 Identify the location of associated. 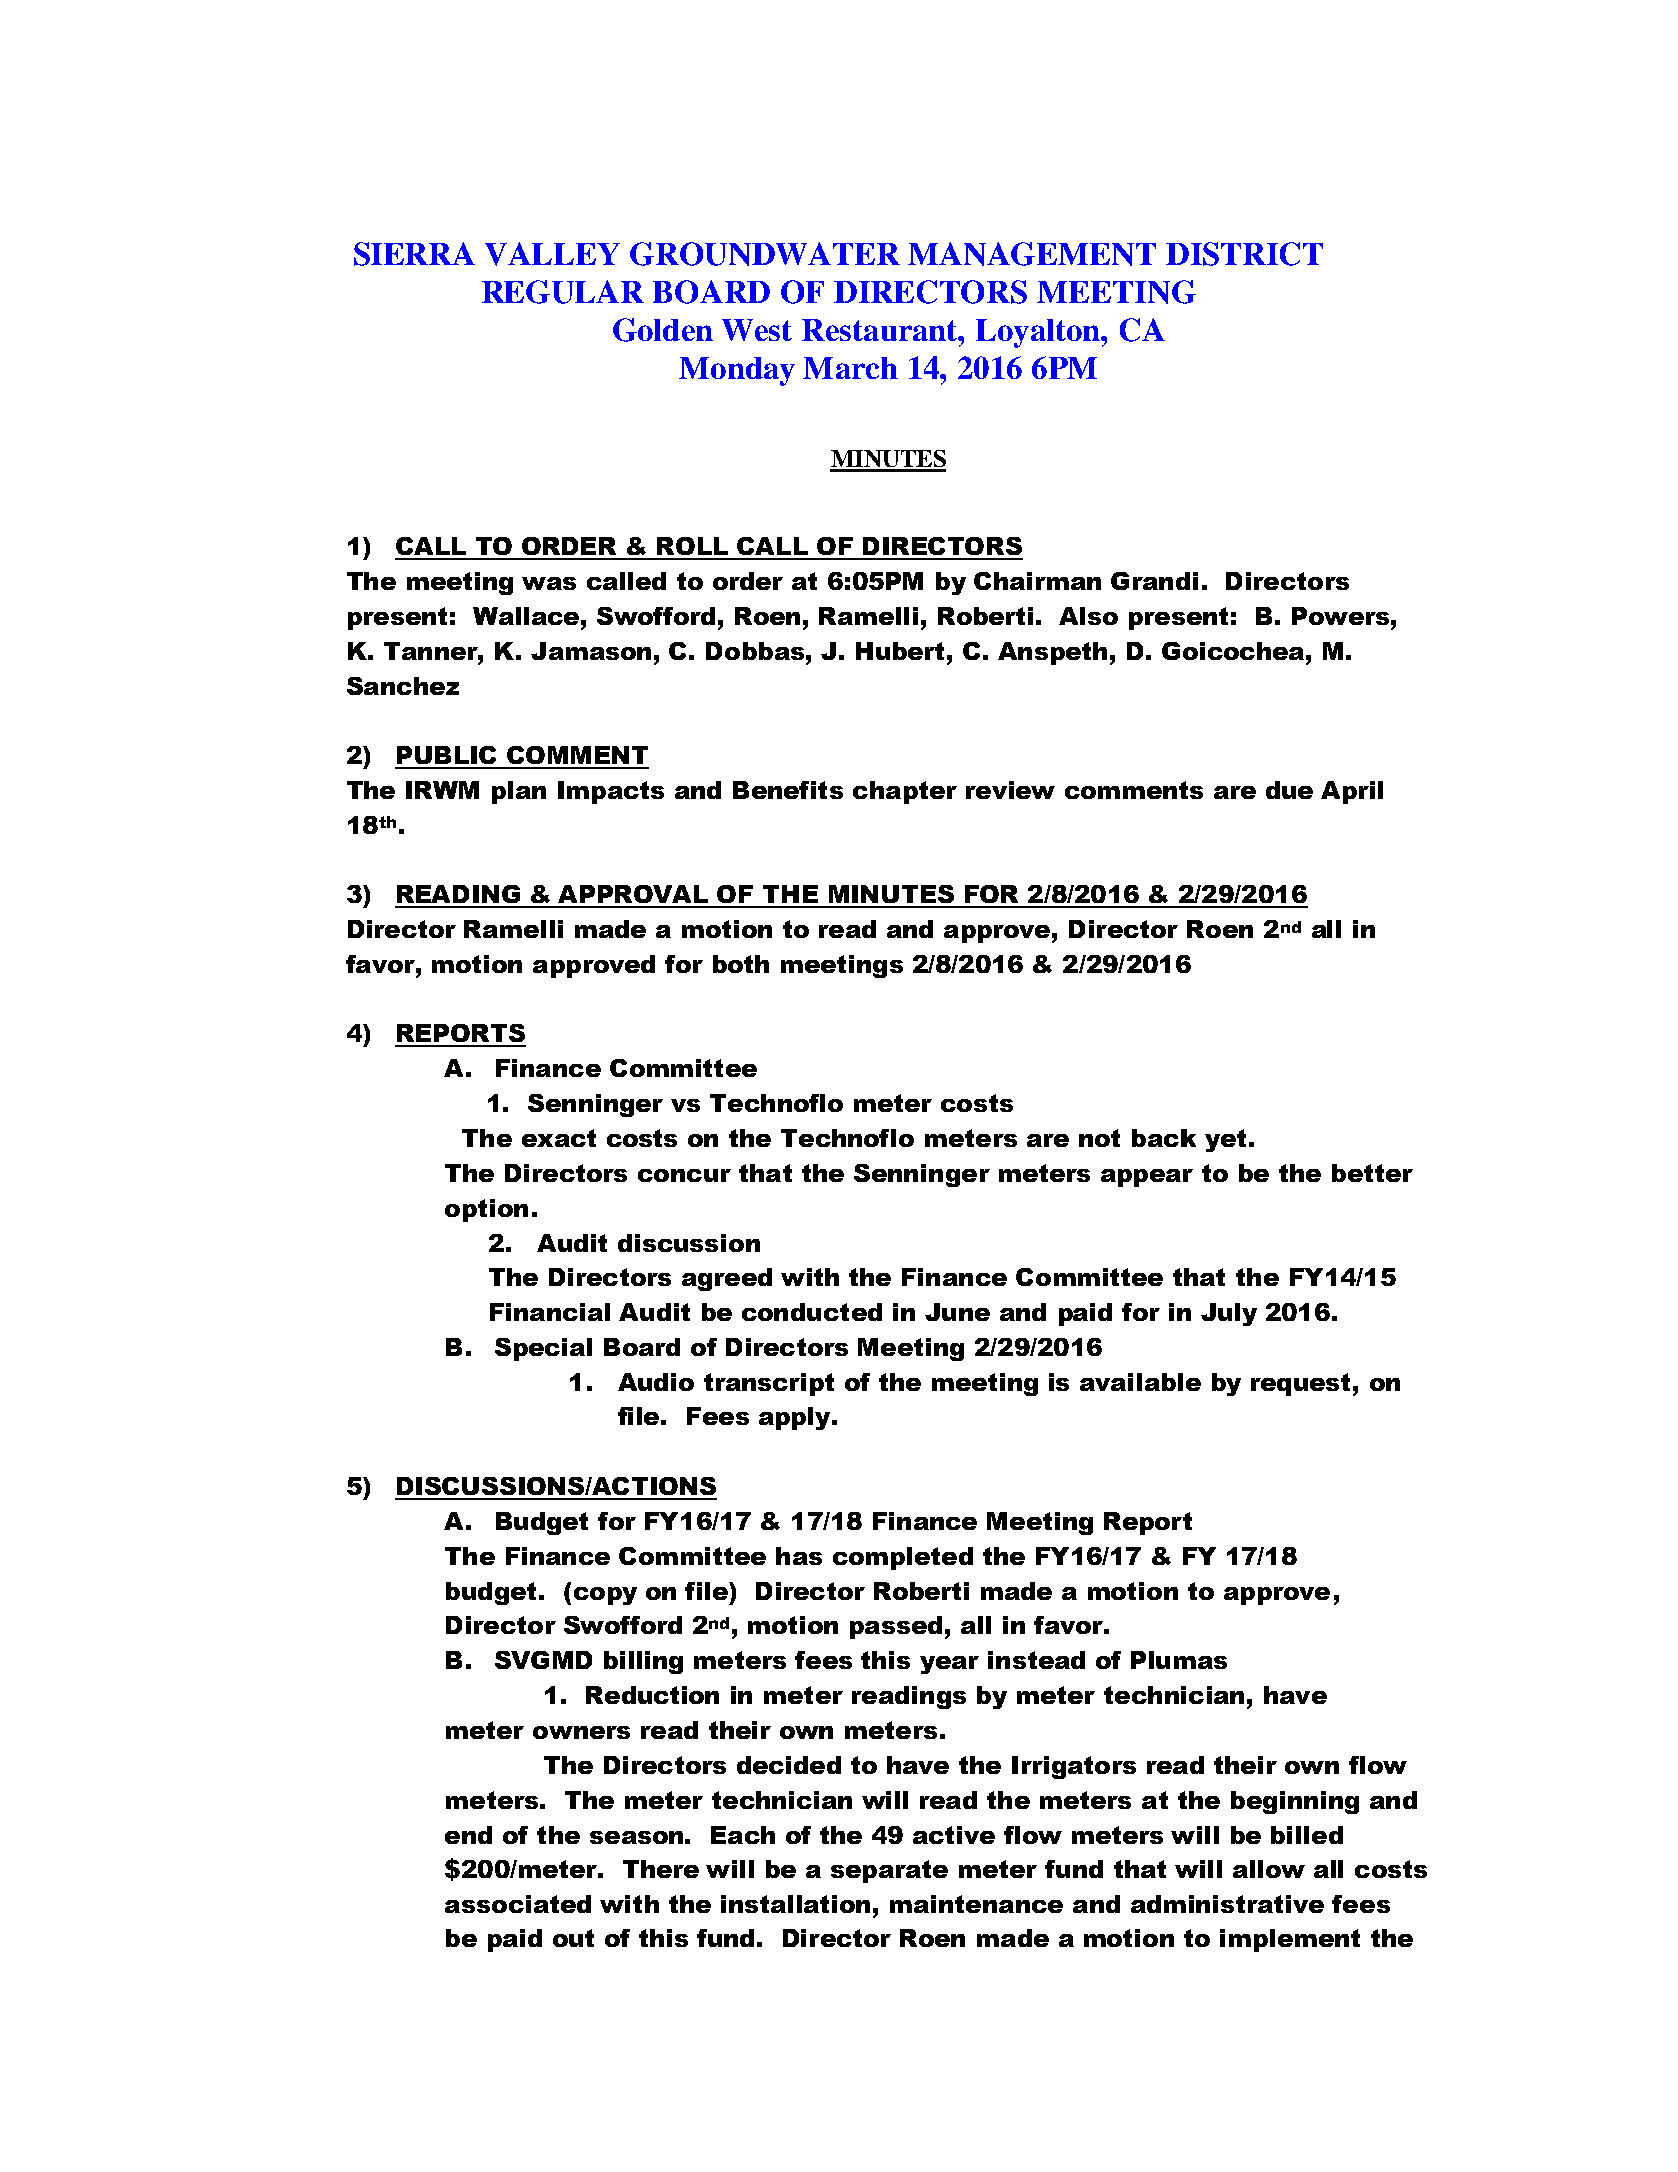
(518, 1904).
